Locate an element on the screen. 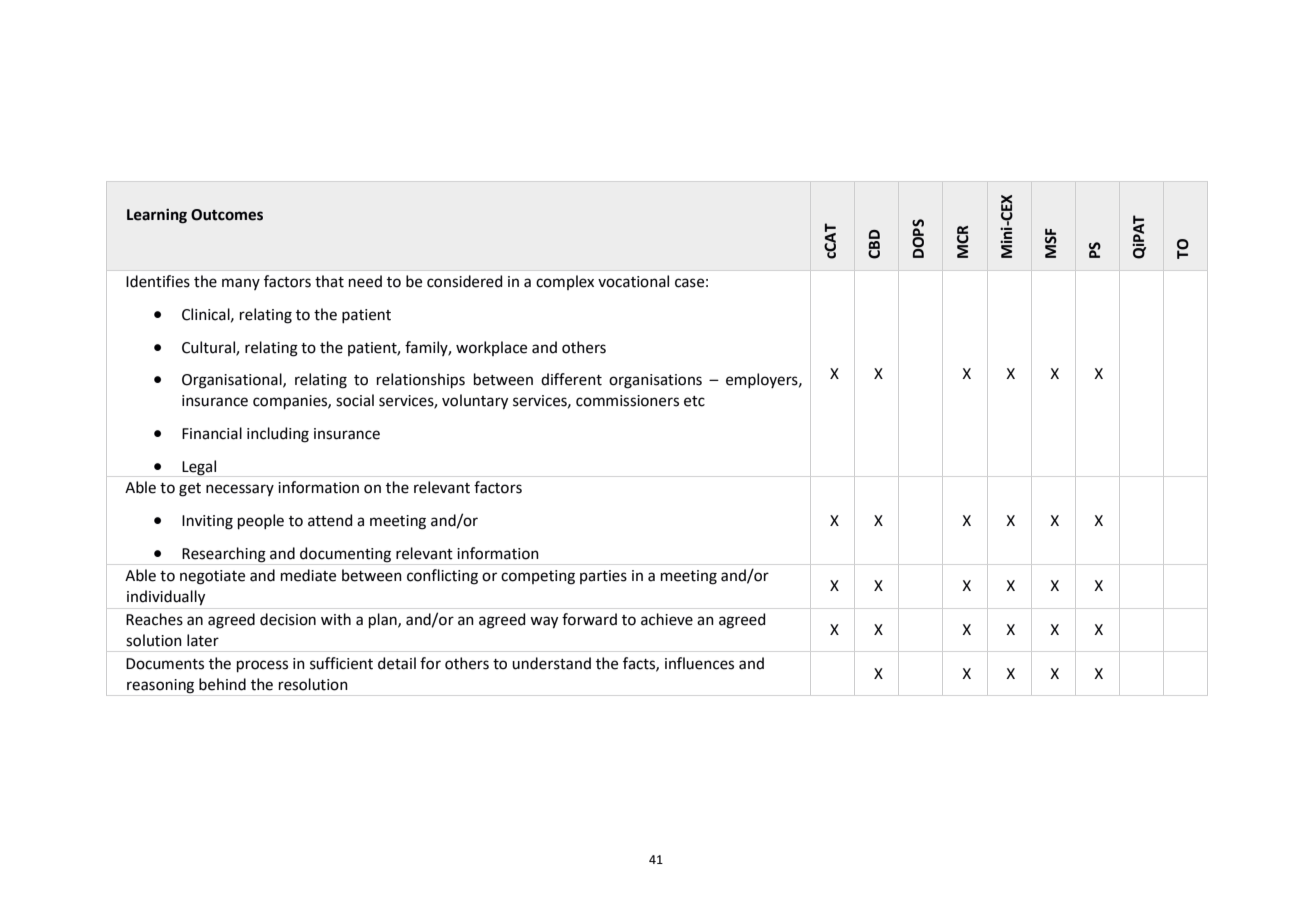 The width and height of the screenshot is (1308, 924). behind is located at coordinates (222, 684).
